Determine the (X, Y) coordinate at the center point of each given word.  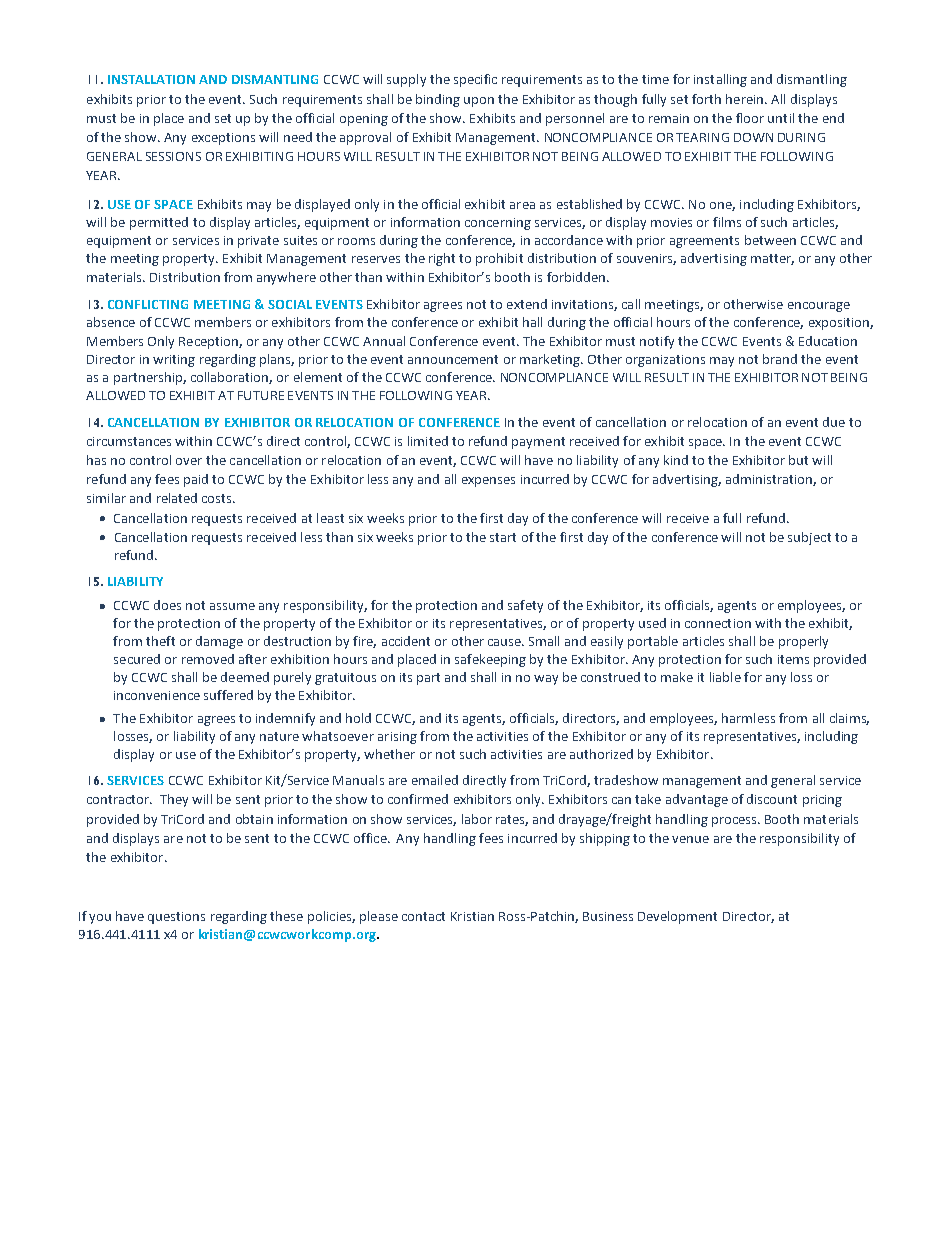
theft (160, 641)
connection (718, 623)
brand (780, 359)
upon (479, 102)
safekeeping (490, 660)
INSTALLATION (151, 79)
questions (176, 918)
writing (174, 361)
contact (423, 916)
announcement (453, 359)
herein (746, 99)
